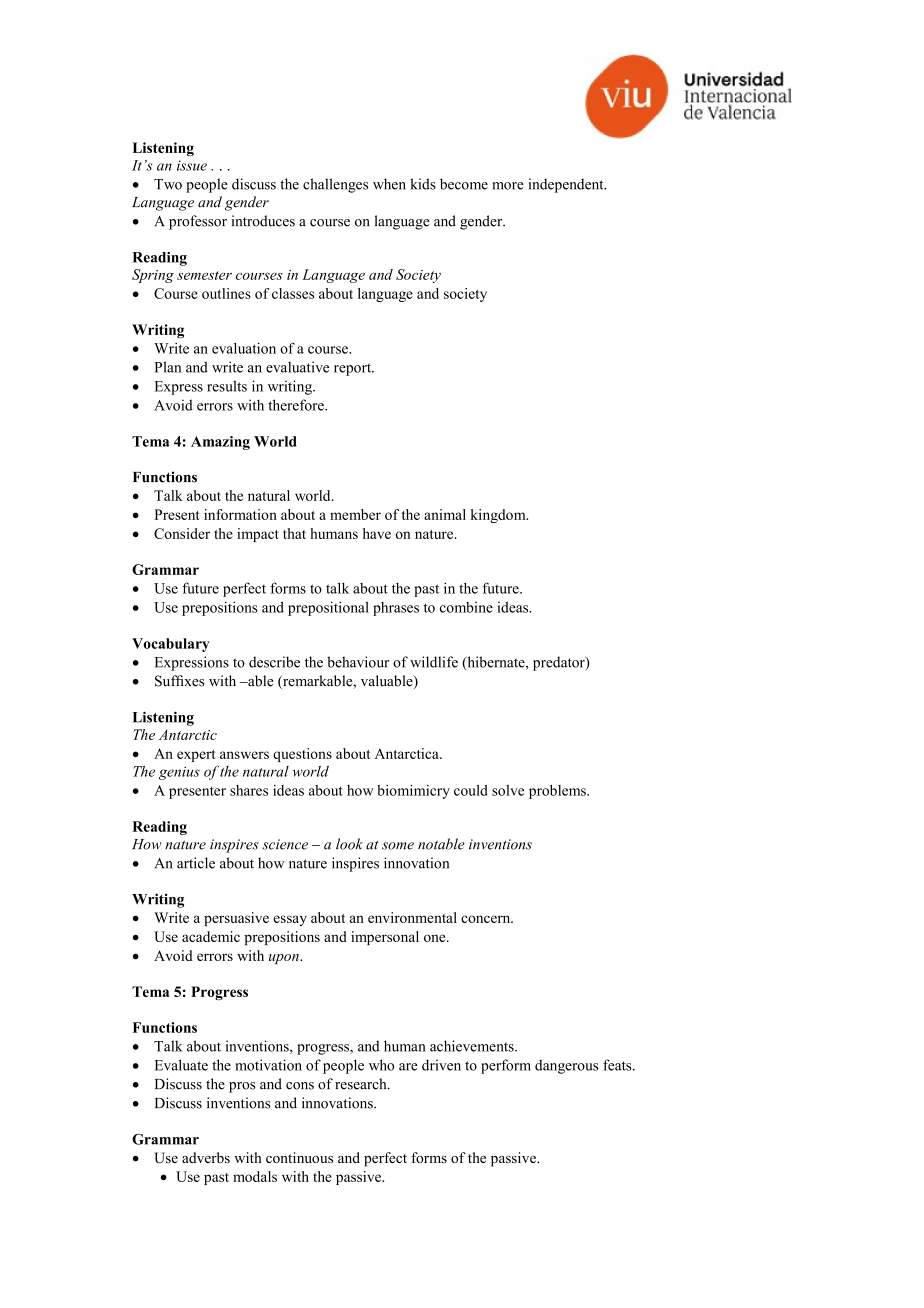 Image resolution: width=924 pixels, height=1308 pixels. What do you see at coordinates (558, 792) in the screenshot?
I see `problems` at bounding box center [558, 792].
